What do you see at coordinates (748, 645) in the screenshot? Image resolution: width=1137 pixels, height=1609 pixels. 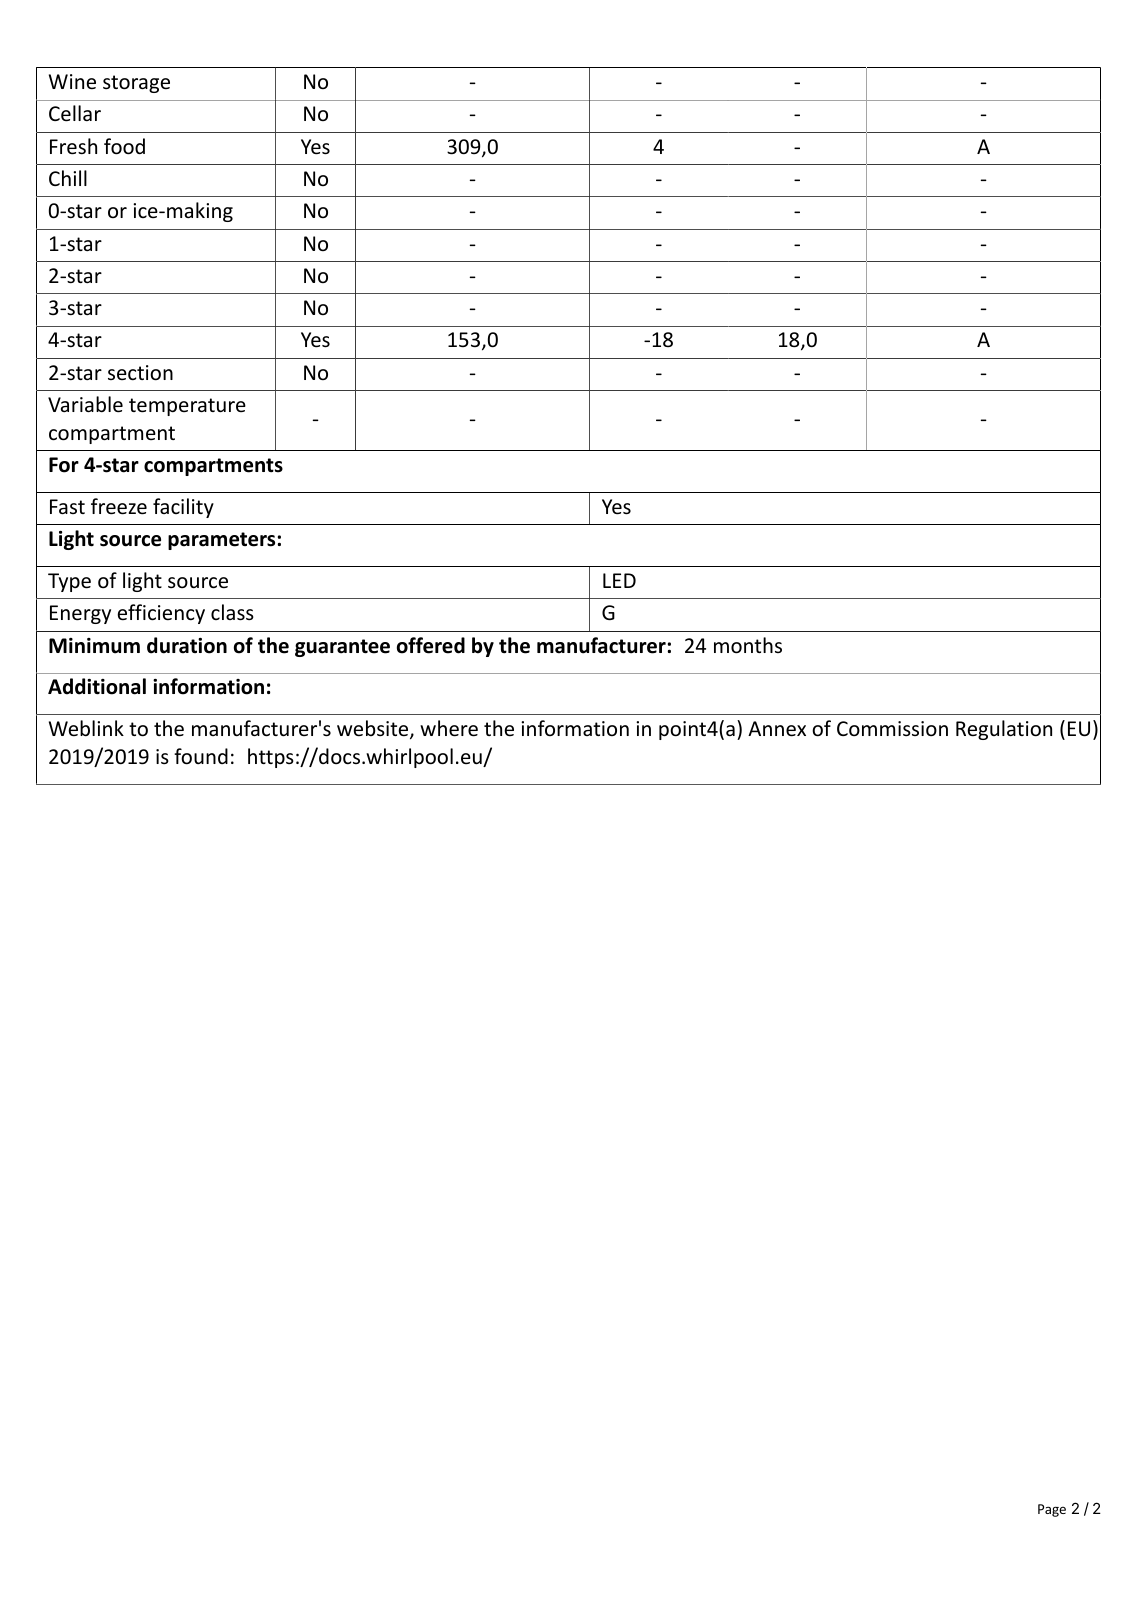 I see `months` at bounding box center [748, 645].
